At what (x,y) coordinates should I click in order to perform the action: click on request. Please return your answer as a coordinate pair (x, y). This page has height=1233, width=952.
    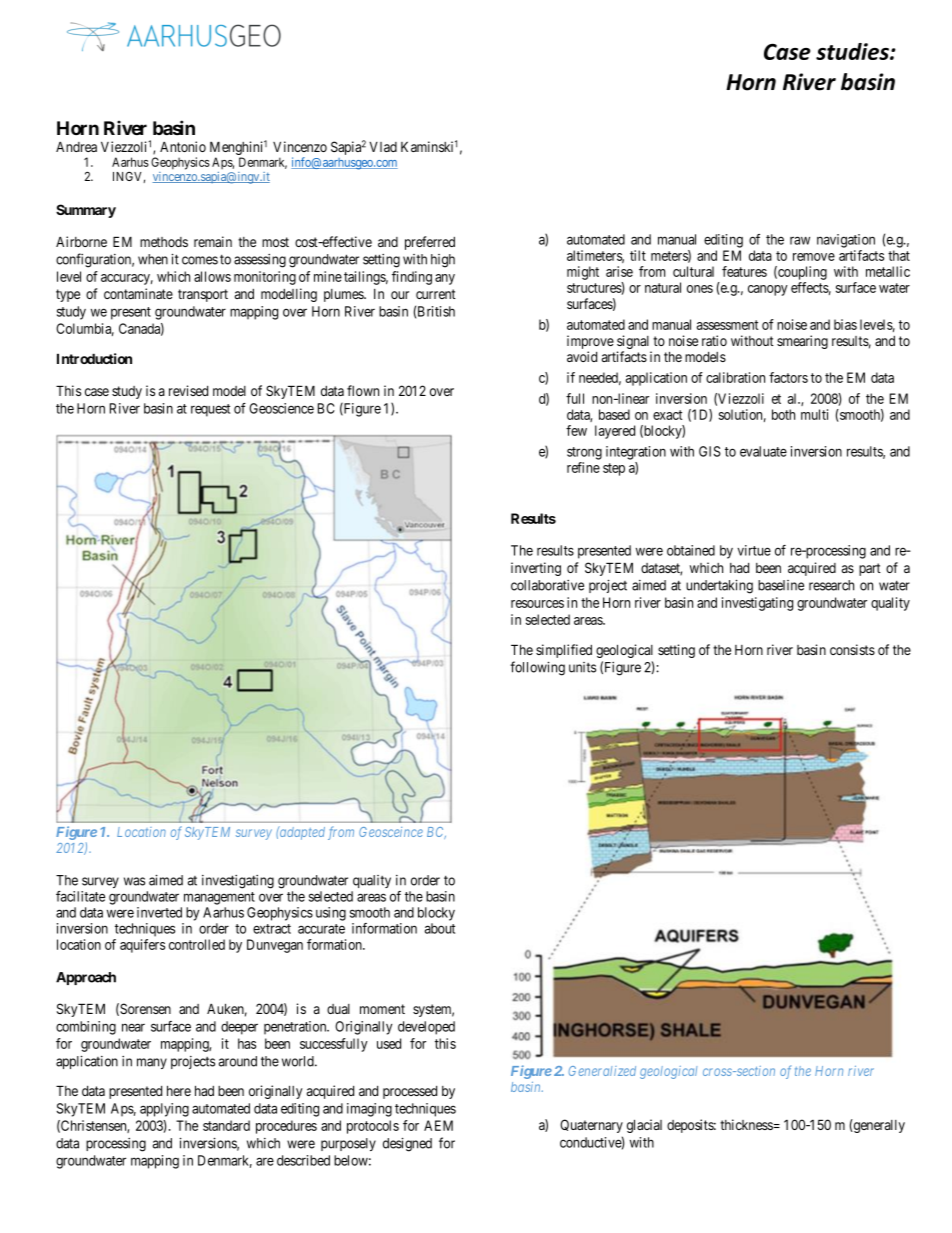
    Looking at the image, I should click on (210, 410).
